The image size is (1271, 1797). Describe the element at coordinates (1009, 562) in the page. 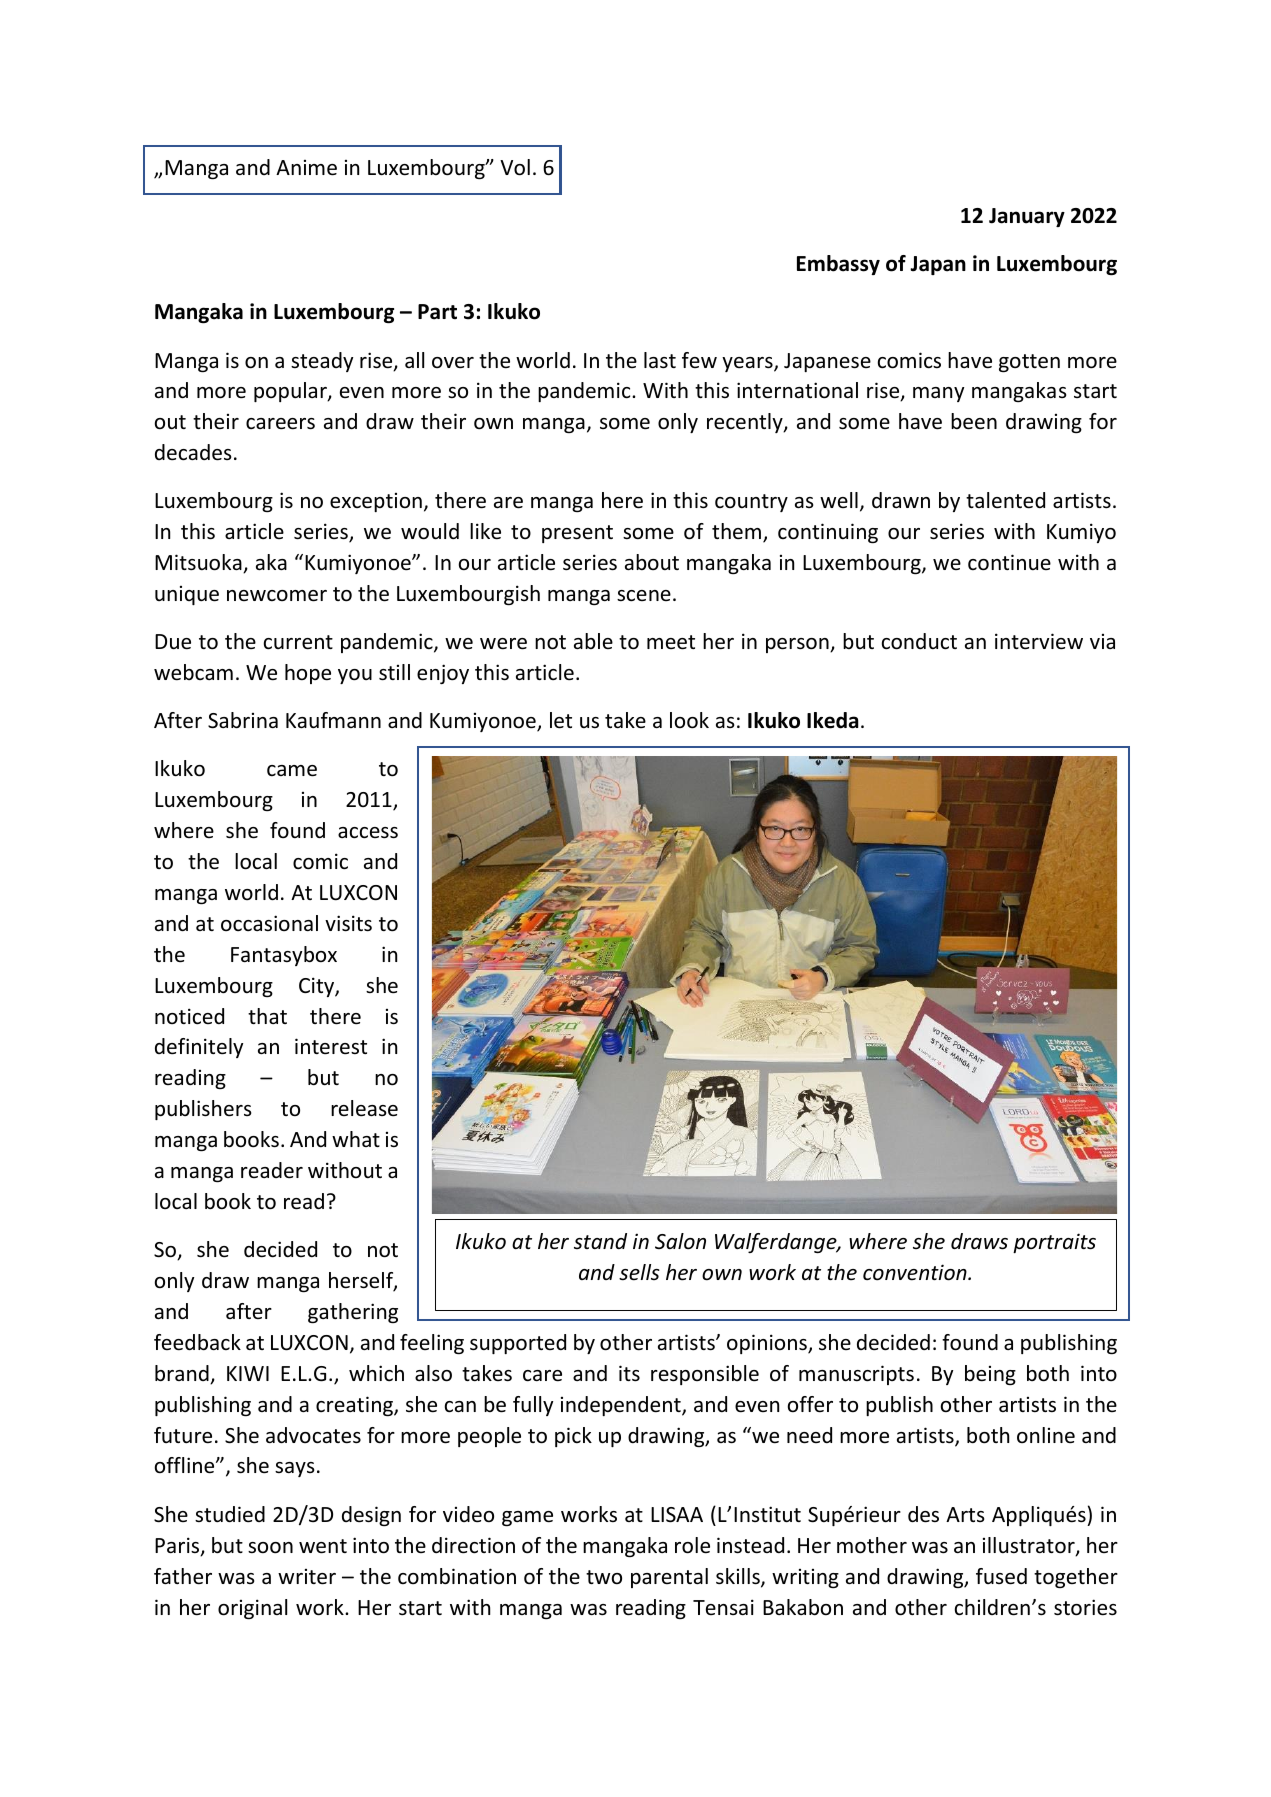

I see `continue` at that location.
